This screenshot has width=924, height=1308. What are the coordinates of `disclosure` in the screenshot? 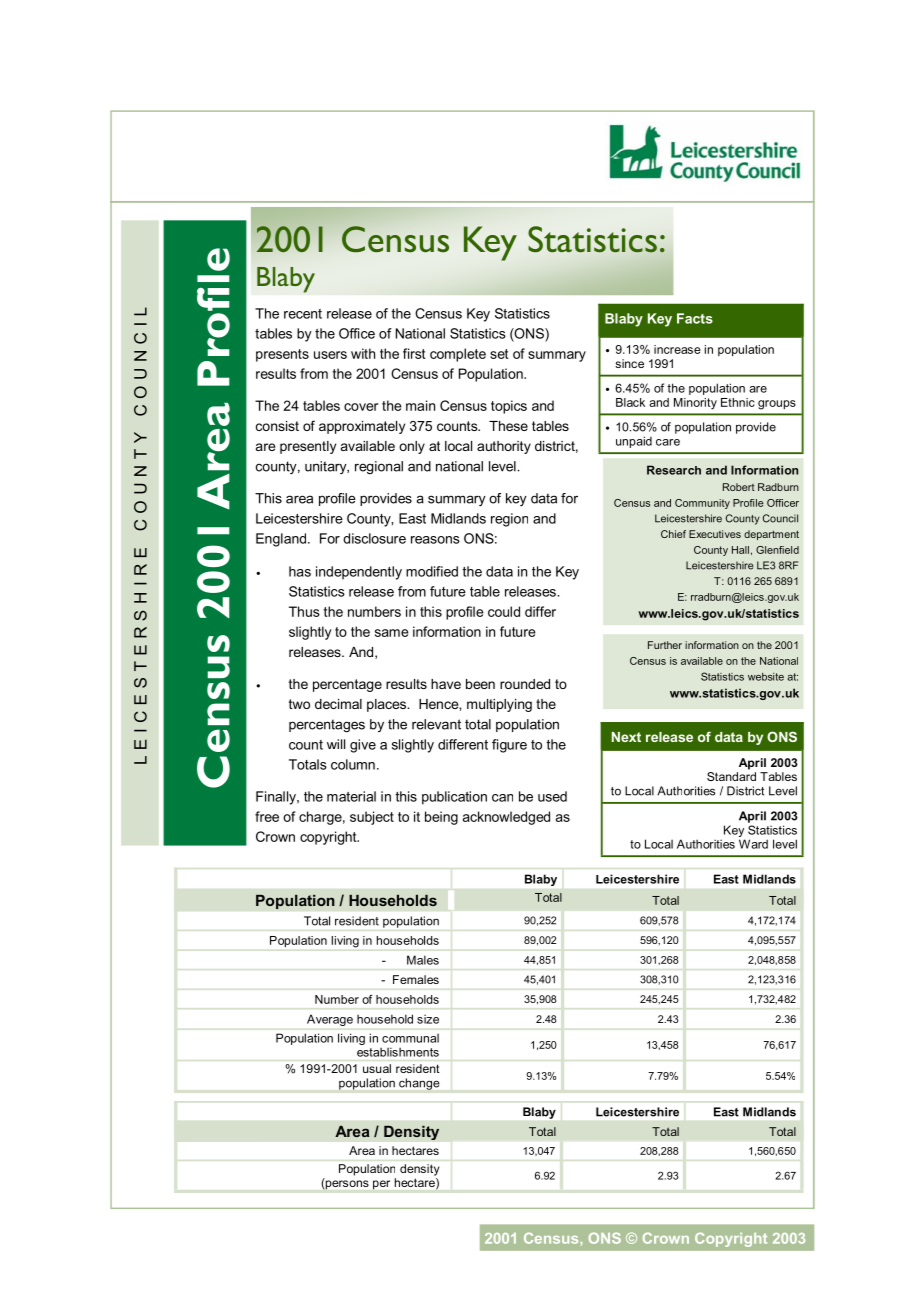 It's located at (374, 538).
